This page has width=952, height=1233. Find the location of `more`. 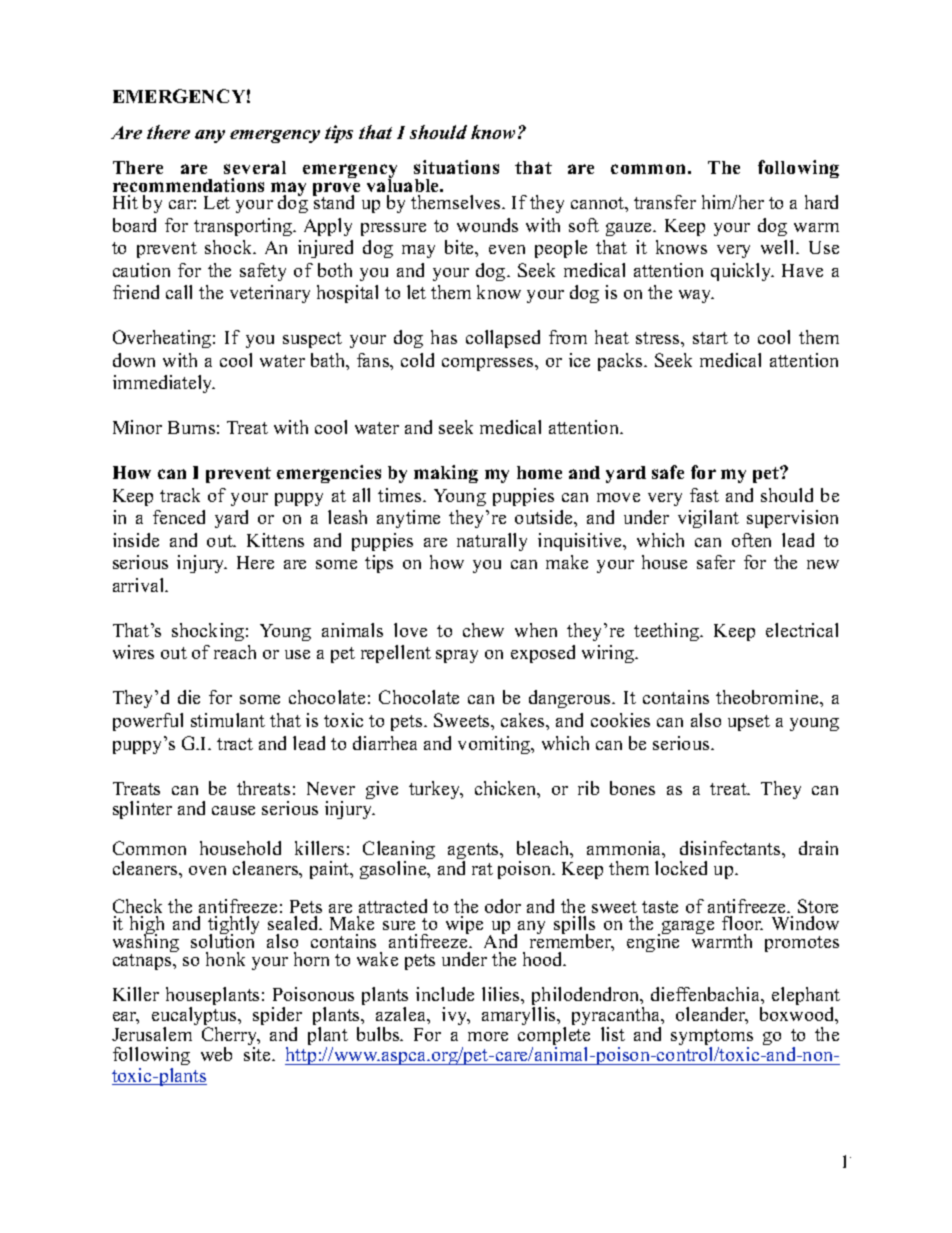

more is located at coordinates (488, 1036).
